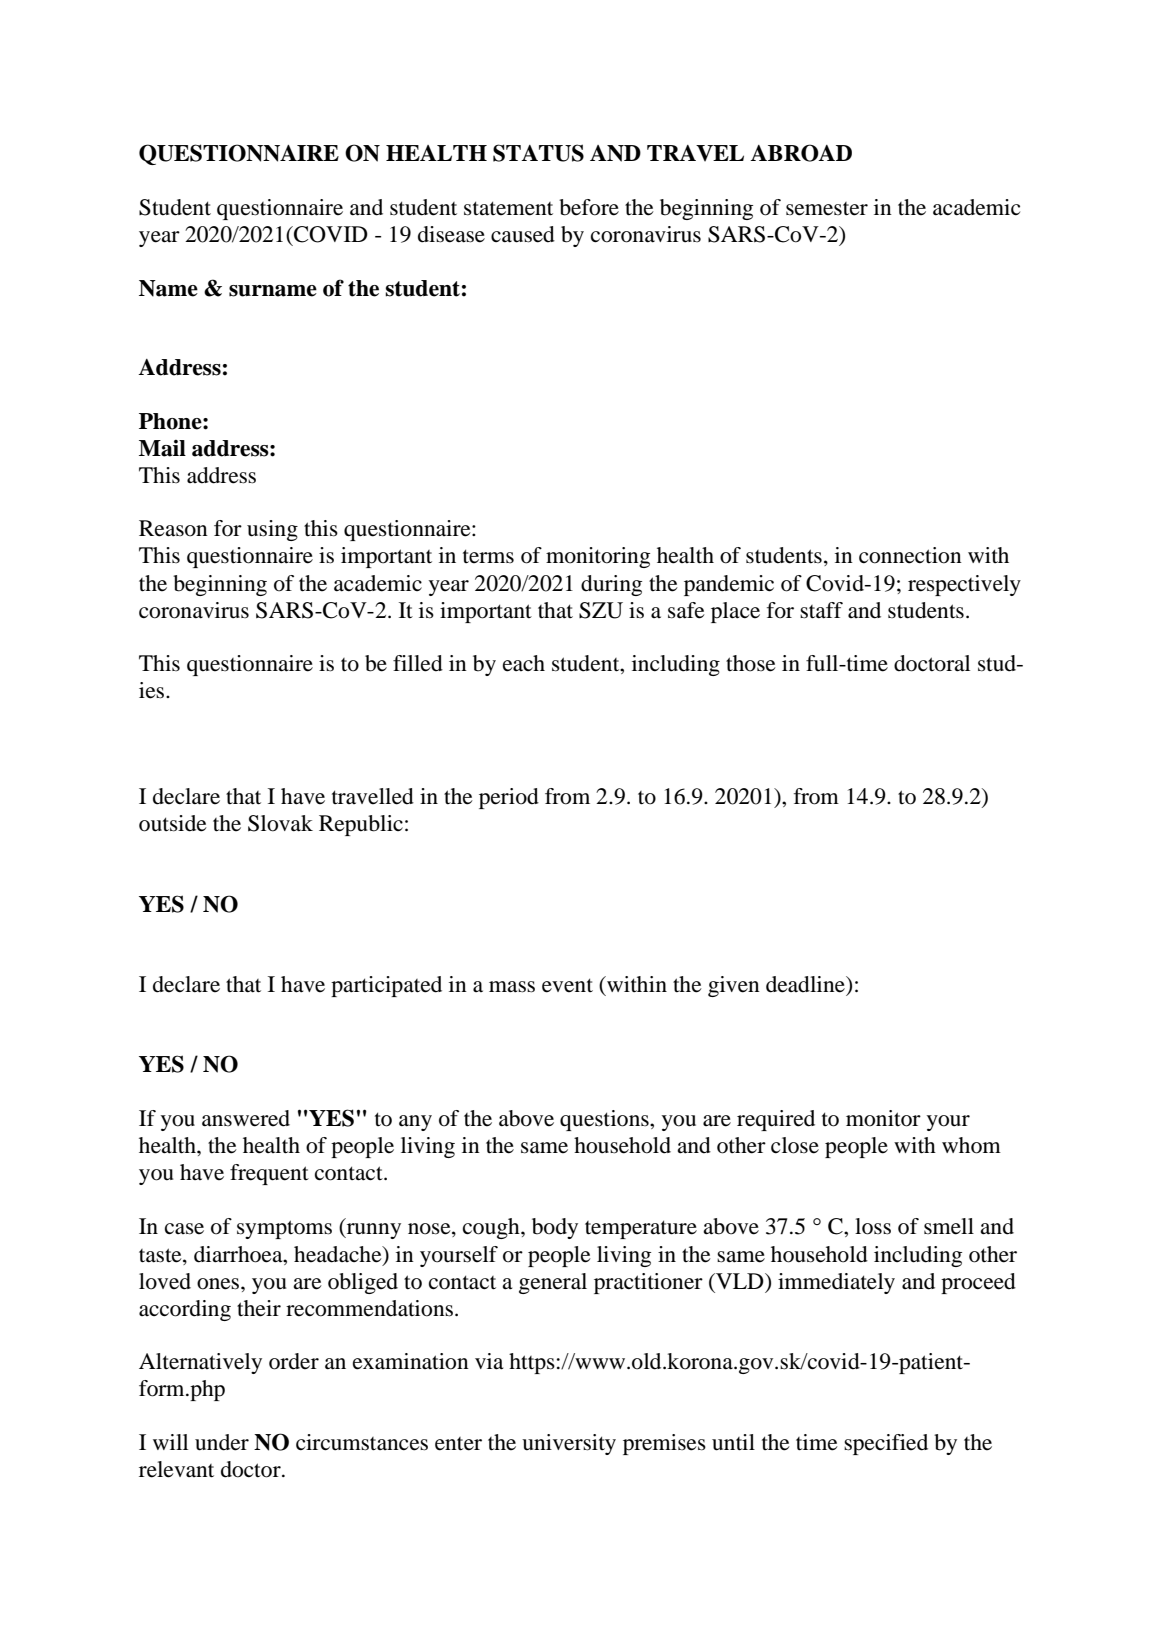 This screenshot has width=1167, height=1652. I want to click on semester, so click(827, 209).
